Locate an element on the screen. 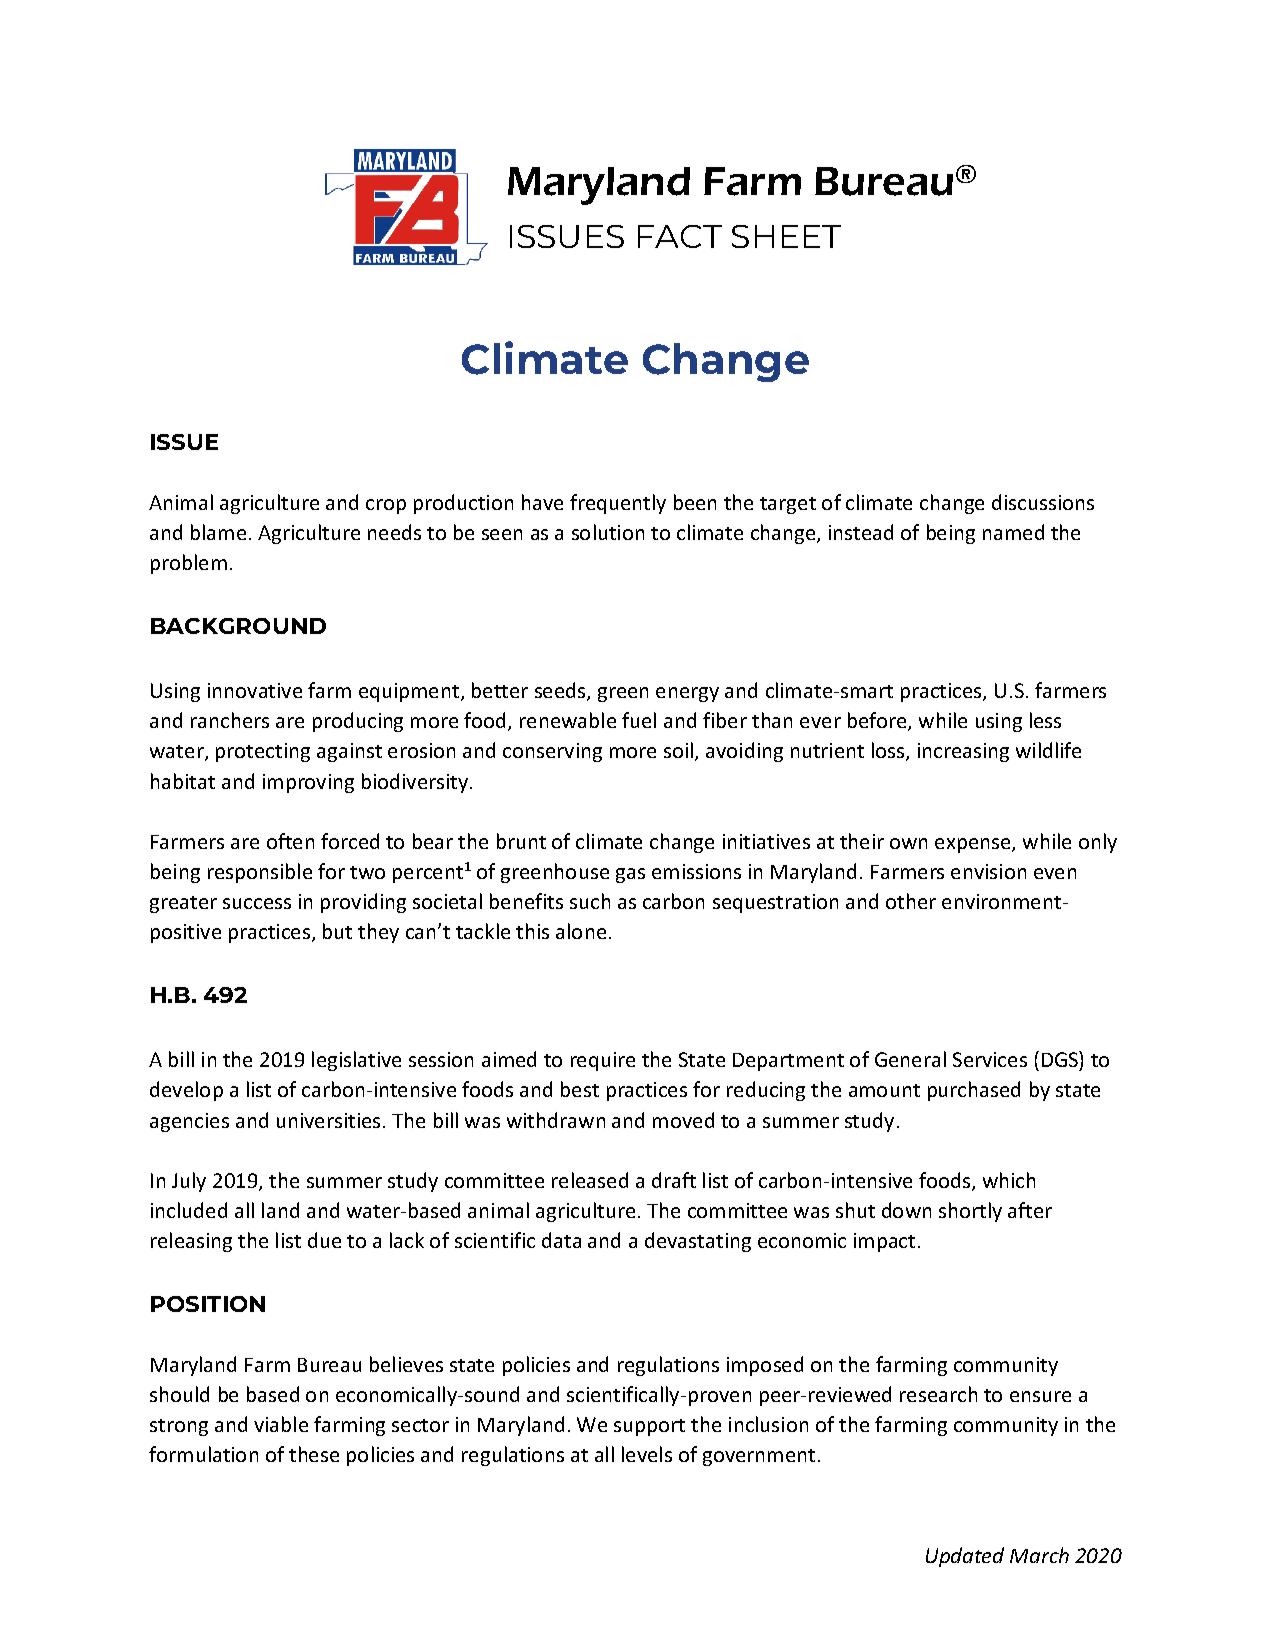 The height and width of the screenshot is (1645, 1271). these is located at coordinates (314, 1454).
